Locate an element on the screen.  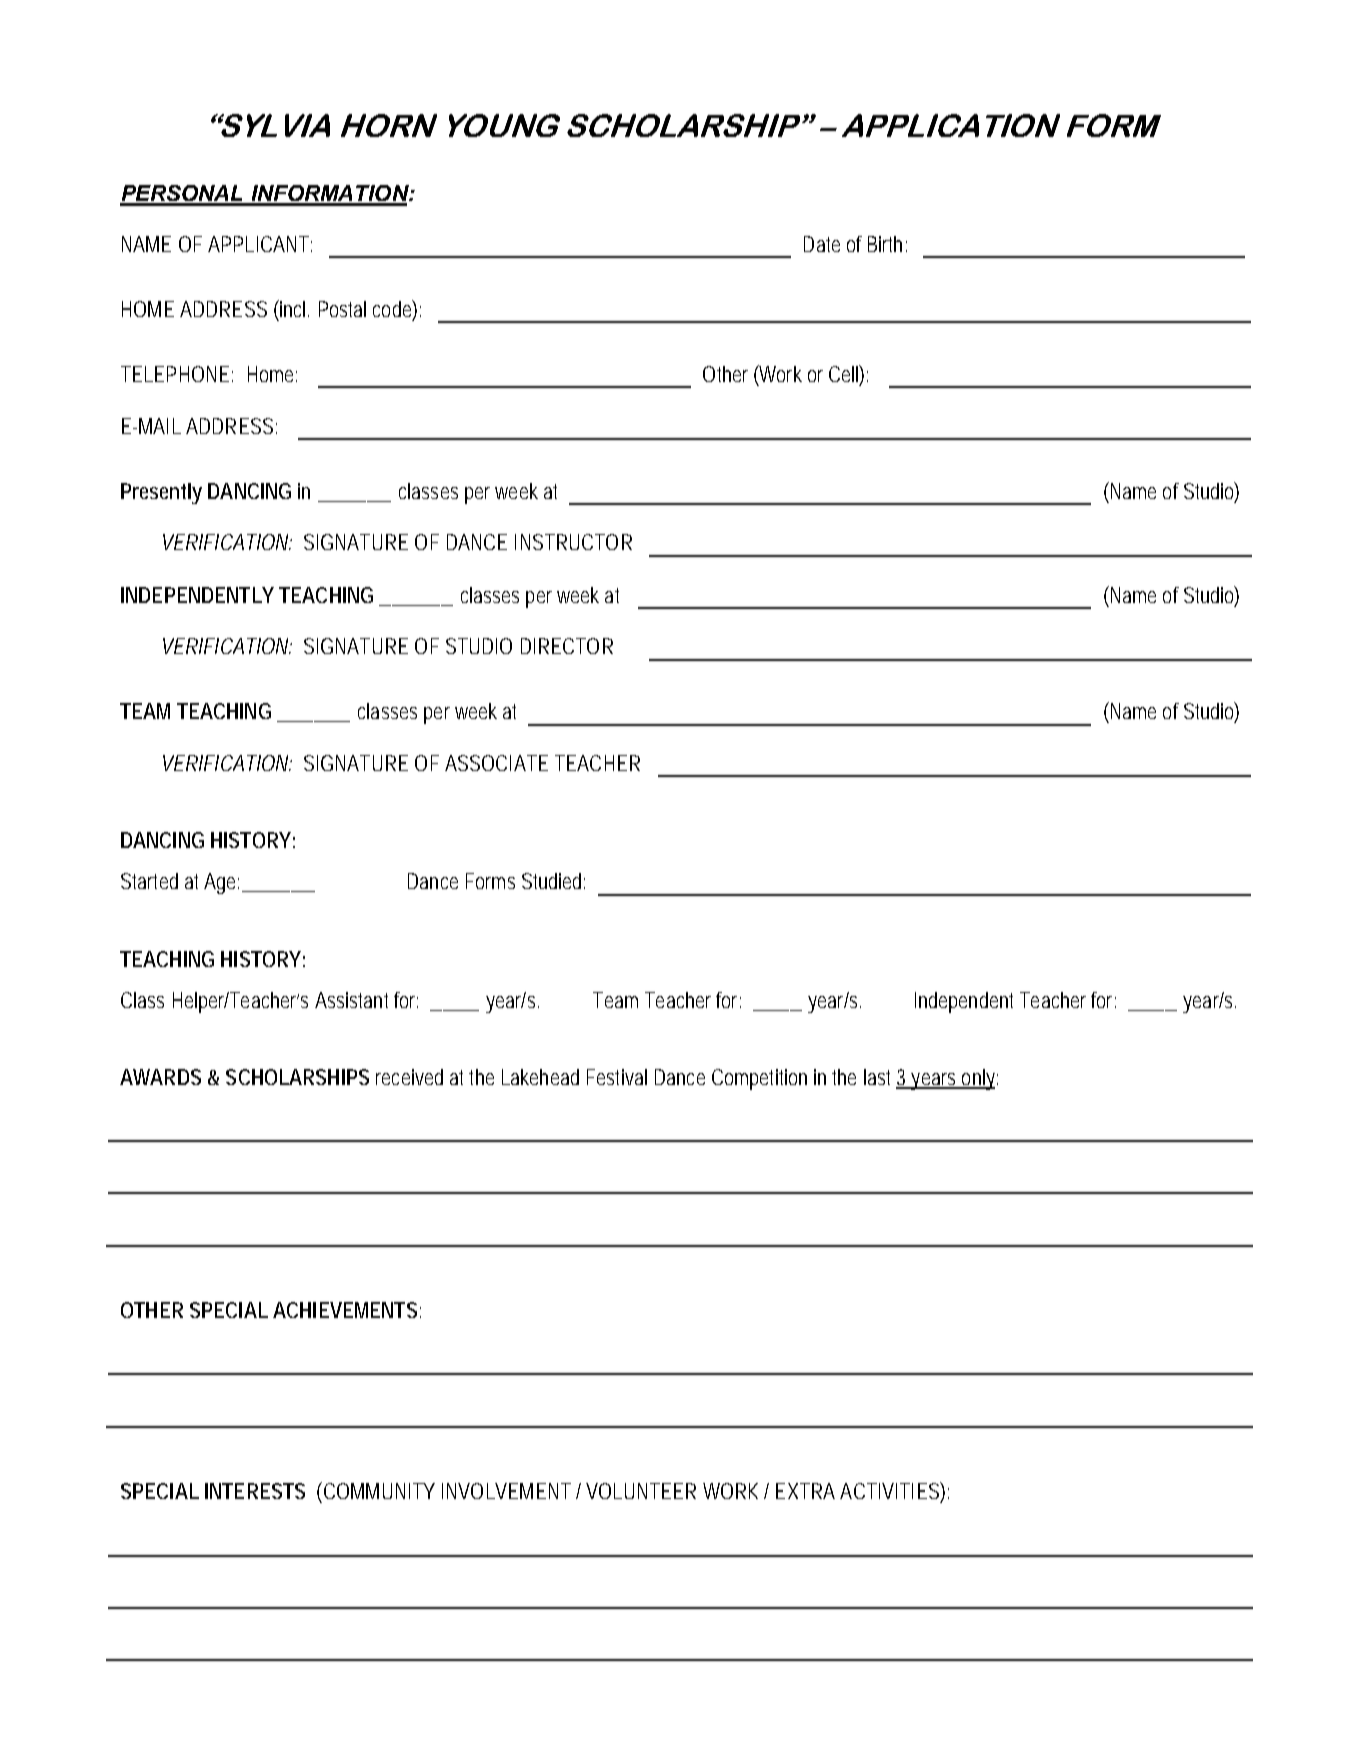
APPLICANT is located at coordinates (258, 244).
